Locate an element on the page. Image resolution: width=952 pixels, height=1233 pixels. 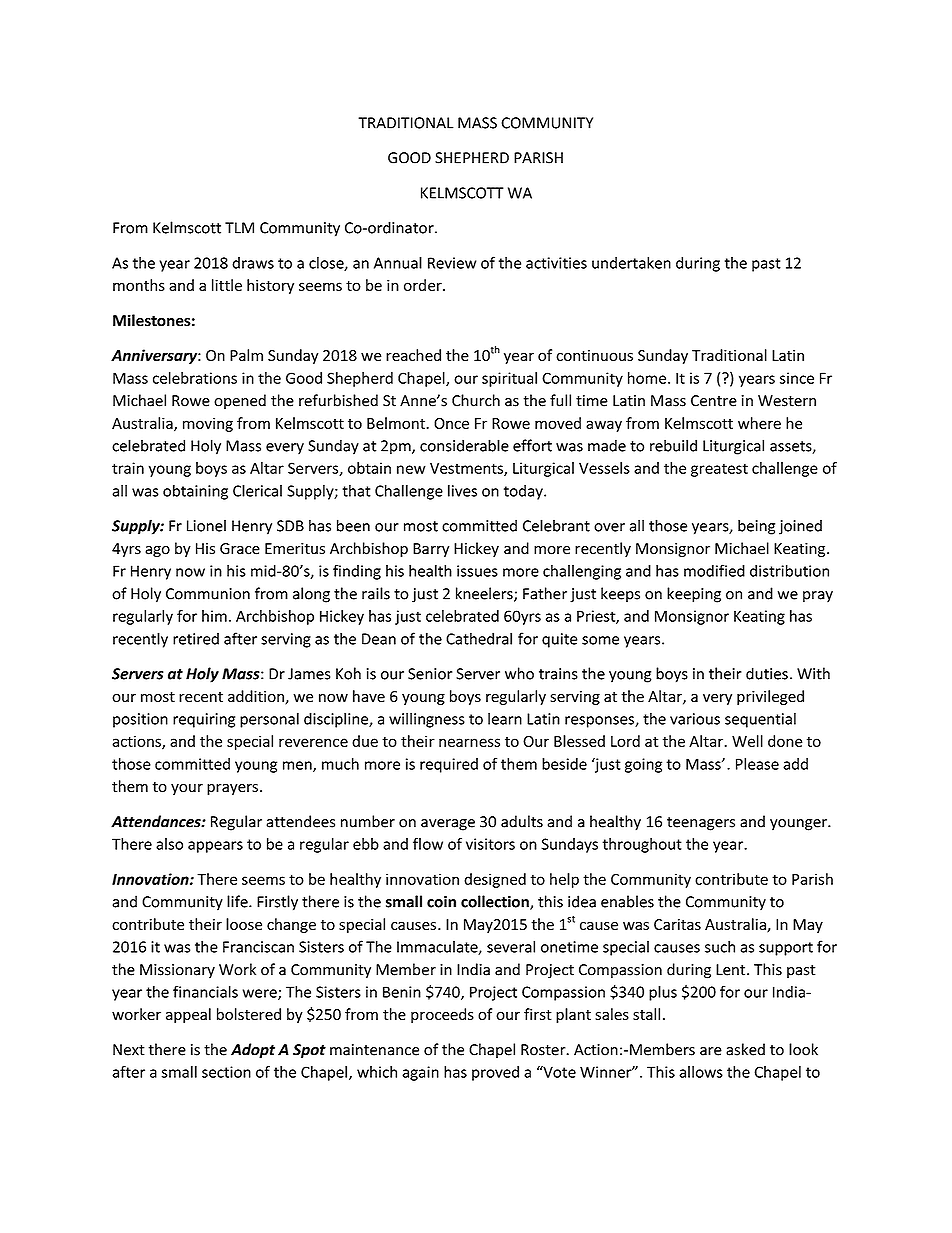
Review is located at coordinates (452, 263).
